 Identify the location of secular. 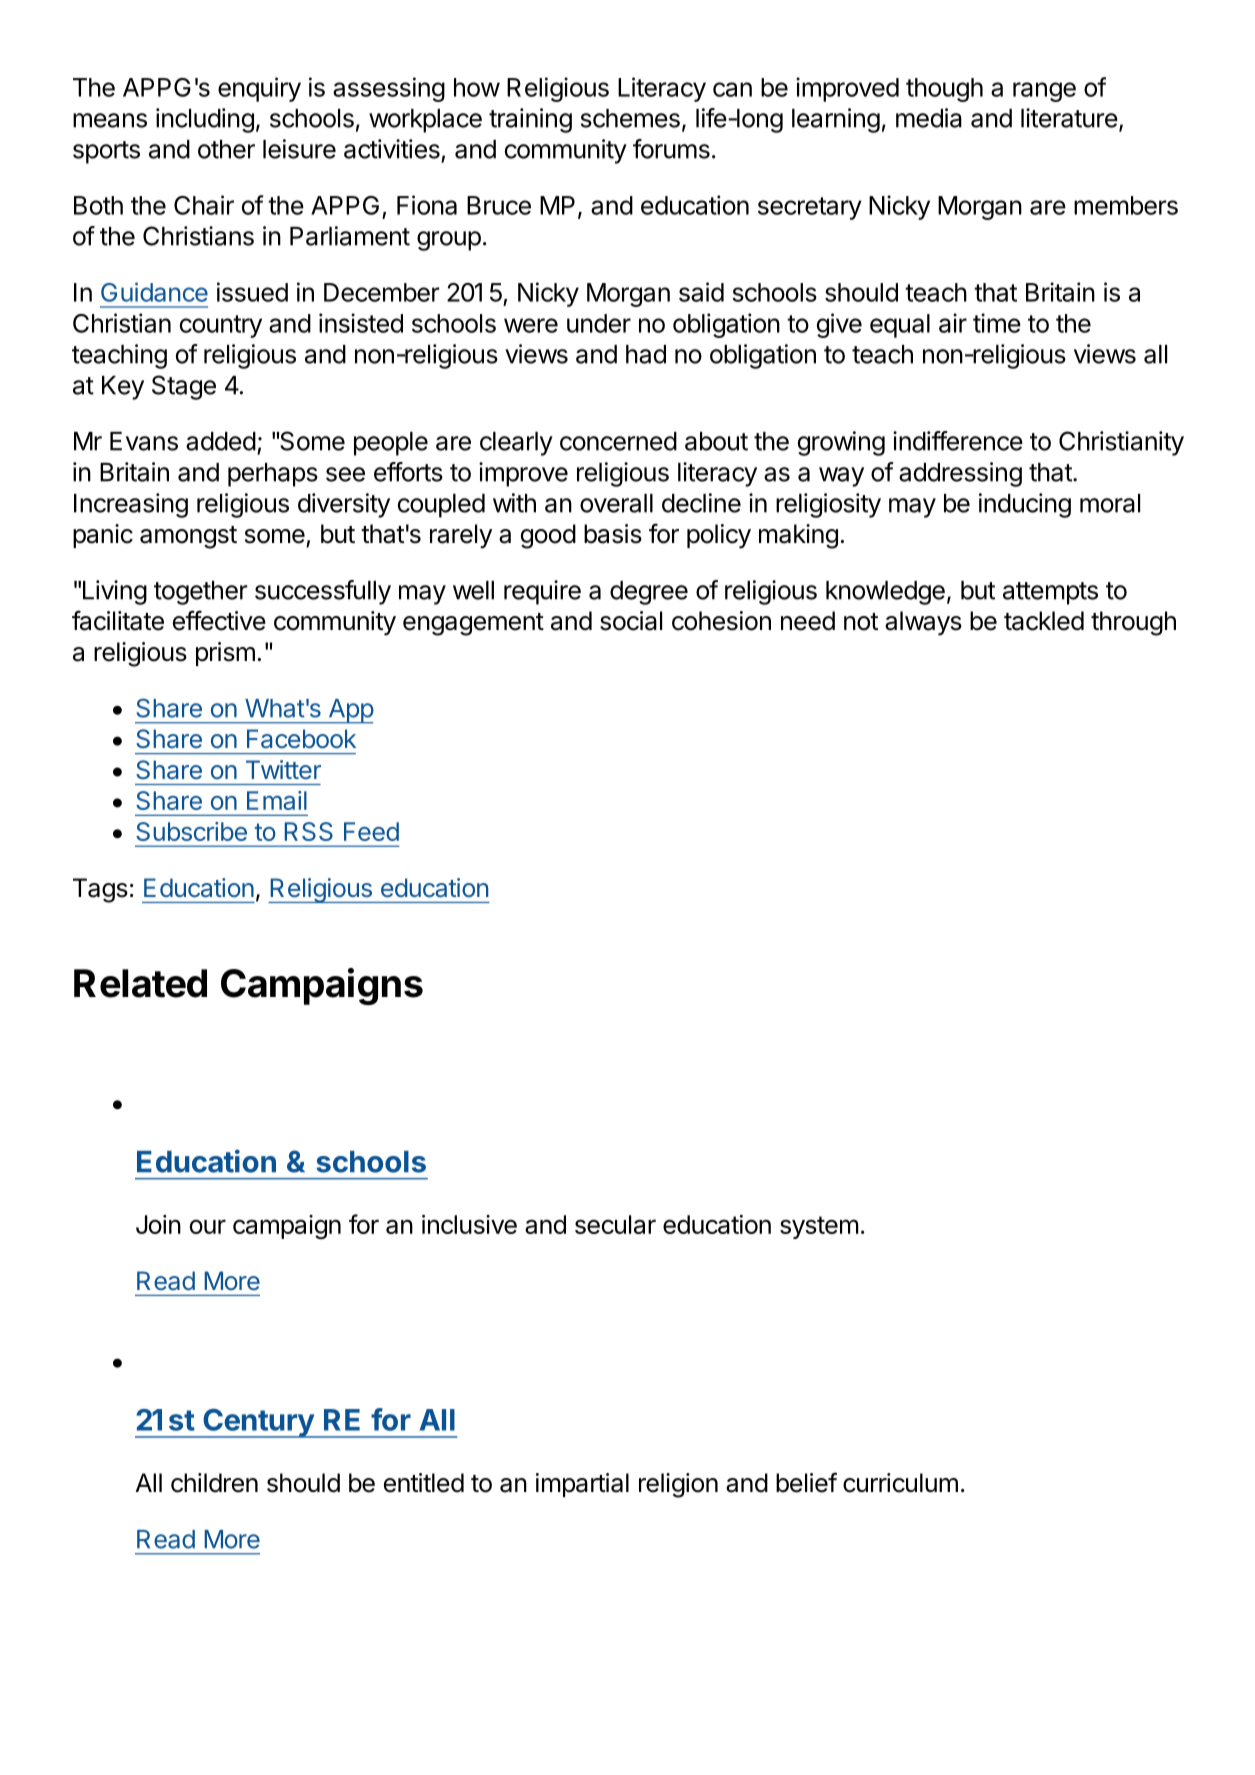
(615, 1224).
